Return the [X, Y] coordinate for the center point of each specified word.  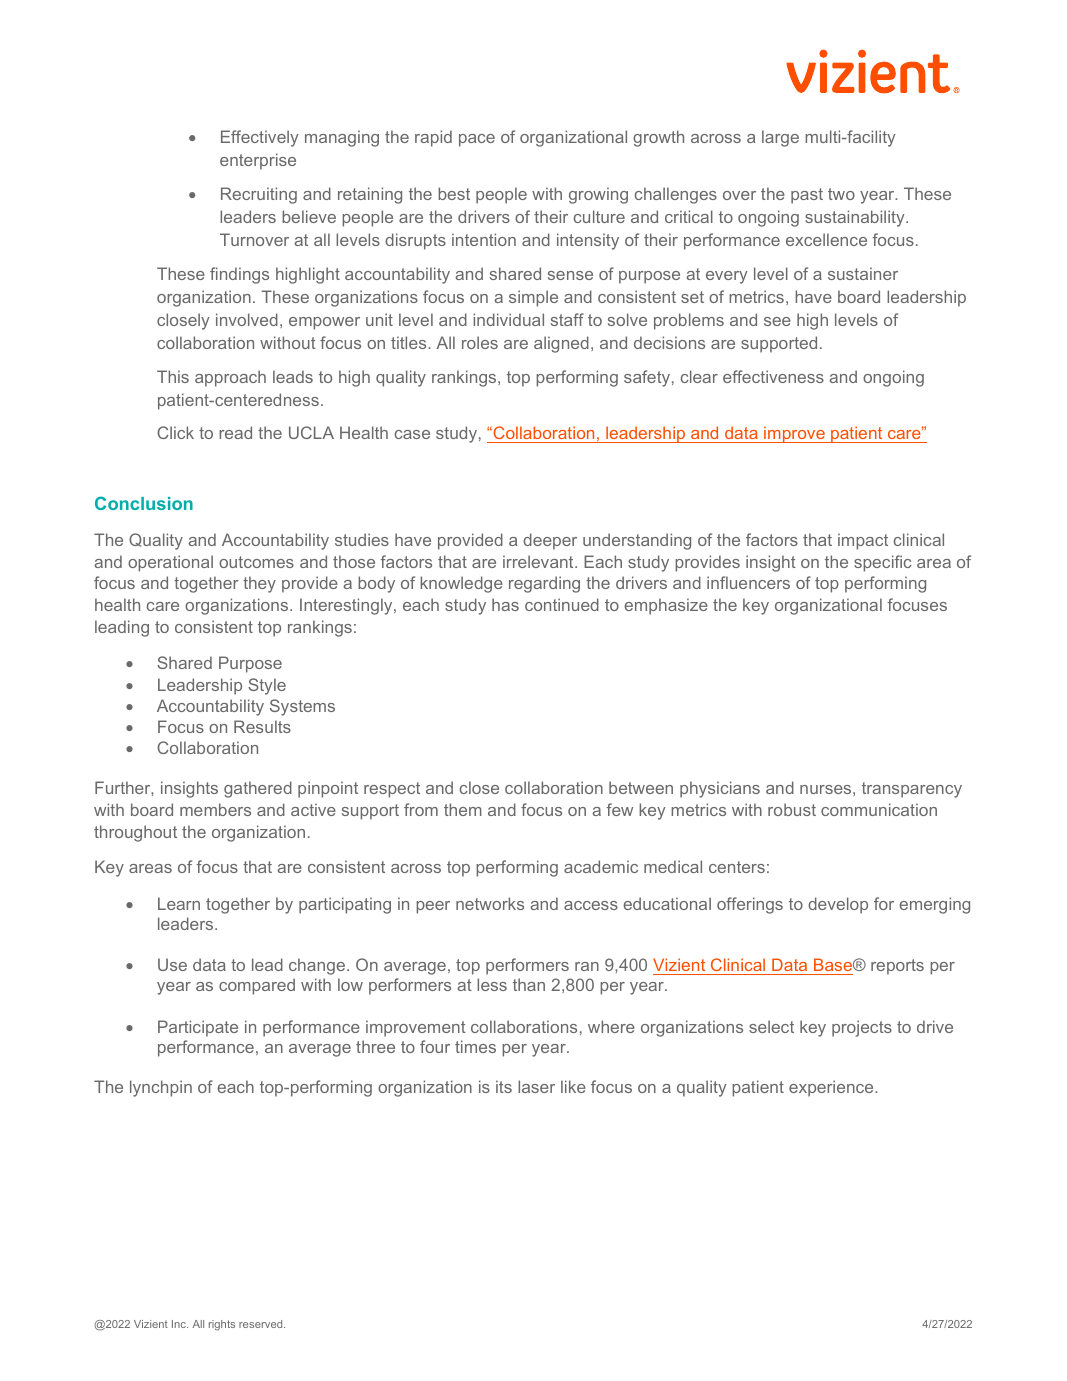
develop [838, 905]
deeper [550, 541]
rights [222, 1325]
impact [863, 541]
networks [490, 903]
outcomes [256, 562]
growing [598, 195]
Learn [179, 903]
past [807, 196]
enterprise [258, 161]
